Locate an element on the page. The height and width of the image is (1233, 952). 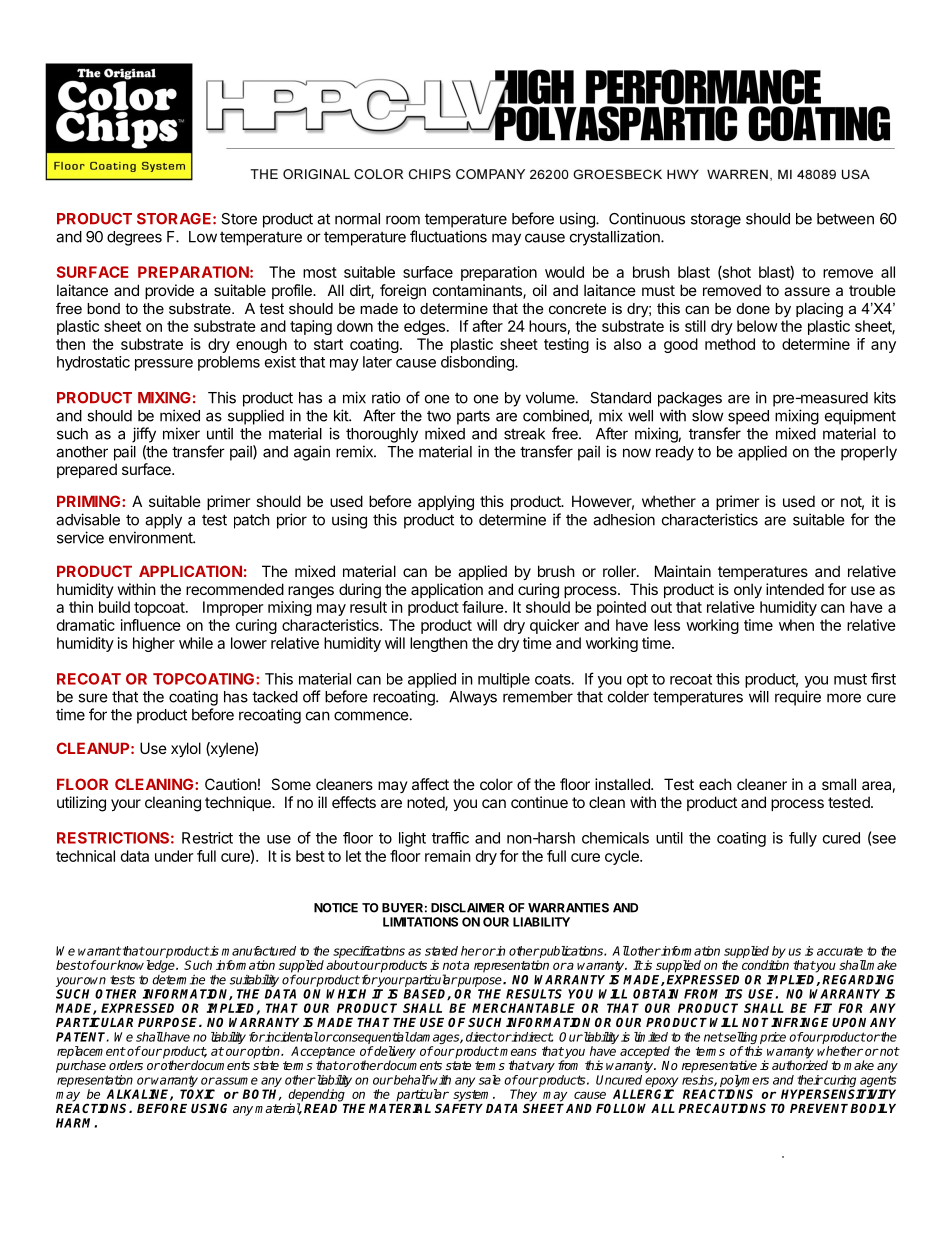
environment is located at coordinates (151, 537).
